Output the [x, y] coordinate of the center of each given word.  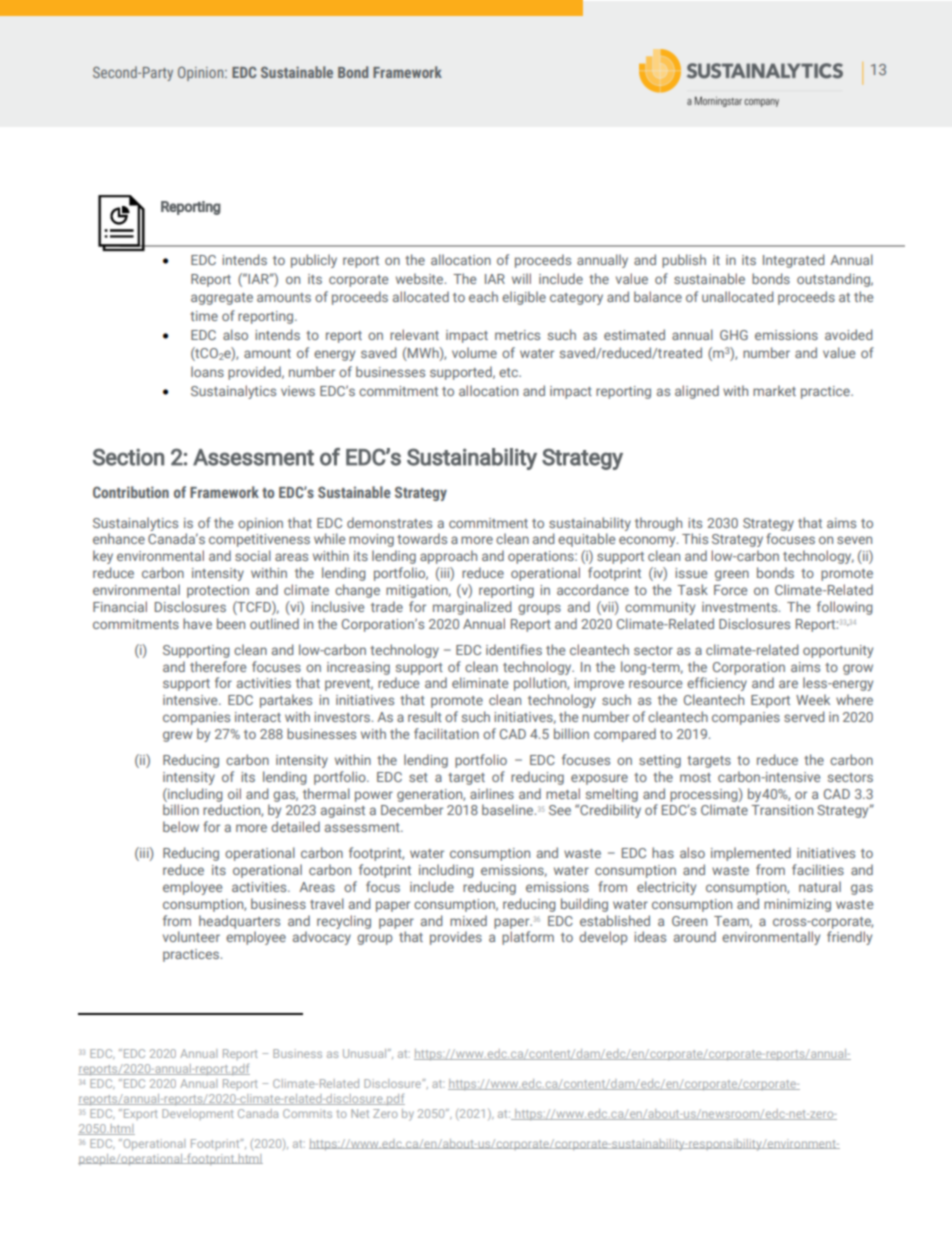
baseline [507, 809]
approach [448, 557]
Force [730, 590]
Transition [782, 810]
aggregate [222, 299]
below [181, 826]
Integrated [793, 261]
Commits [307, 1113]
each [483, 296]
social [253, 555]
